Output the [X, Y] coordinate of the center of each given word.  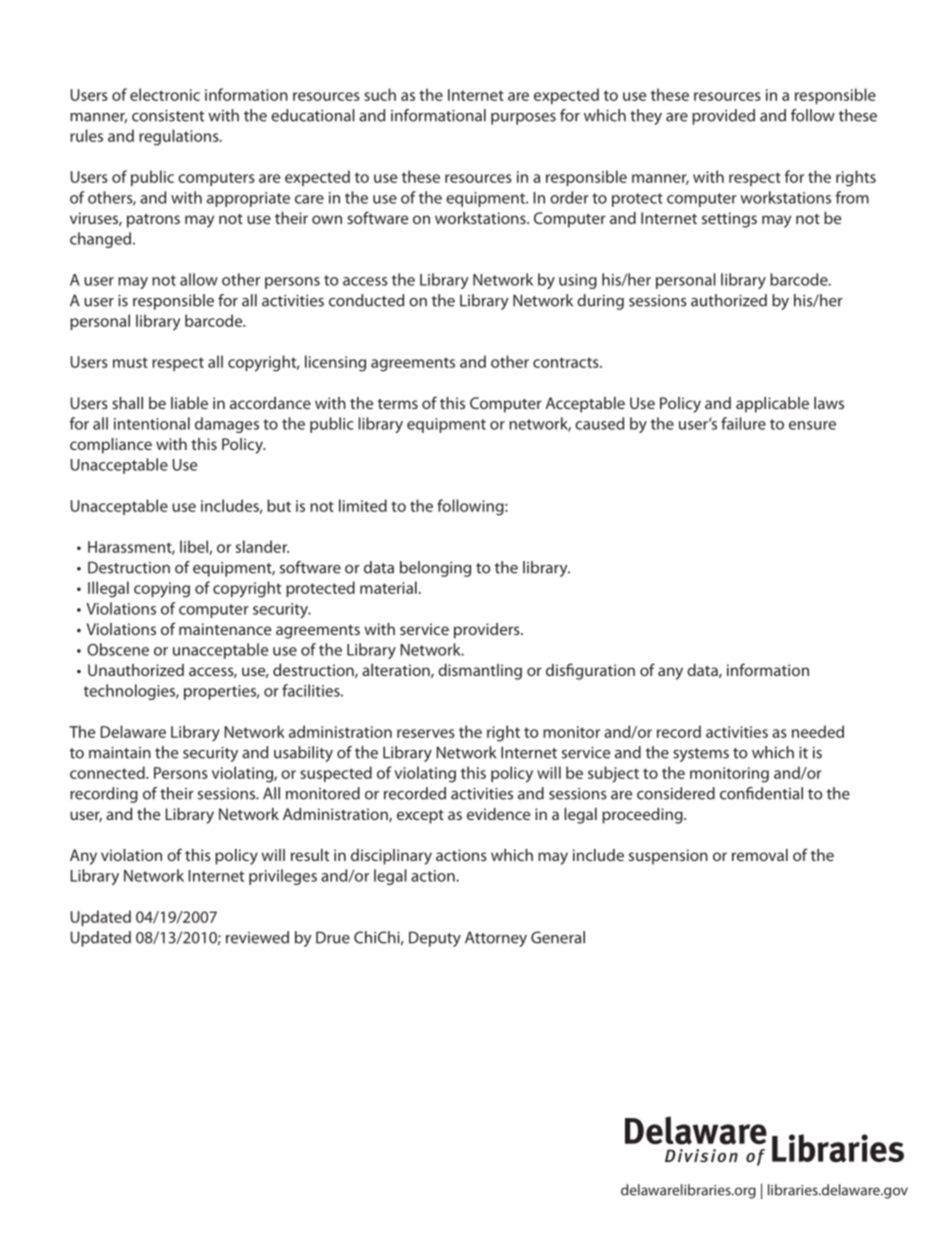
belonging [435, 569]
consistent [168, 116]
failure [743, 423]
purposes [523, 119]
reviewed [257, 937]
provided [723, 117]
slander [262, 546]
